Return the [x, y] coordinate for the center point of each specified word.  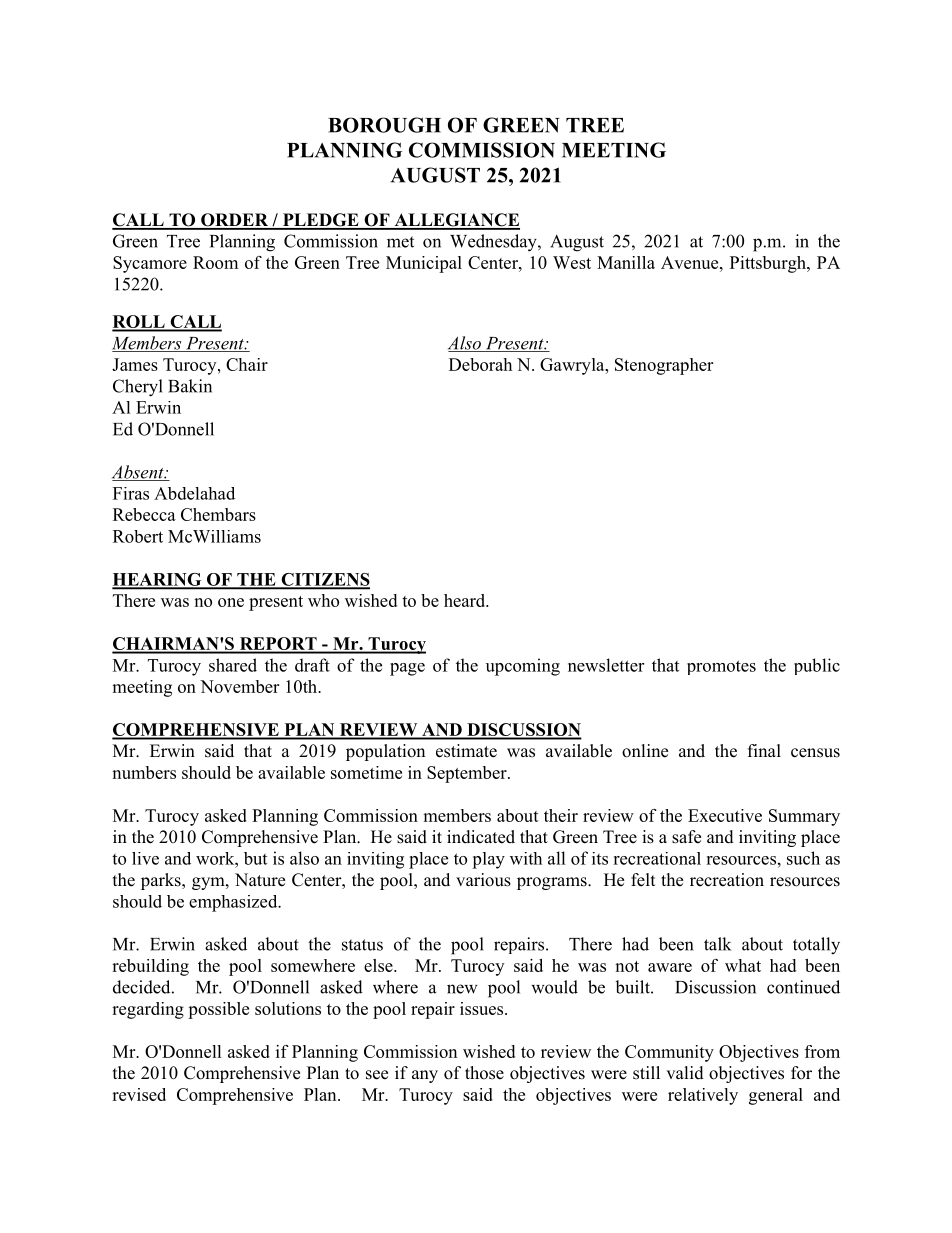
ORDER [235, 221]
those [484, 1073]
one [231, 602]
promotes [721, 667]
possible [218, 1010]
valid [685, 1073]
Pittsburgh [769, 264]
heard [466, 600]
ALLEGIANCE [456, 221]
